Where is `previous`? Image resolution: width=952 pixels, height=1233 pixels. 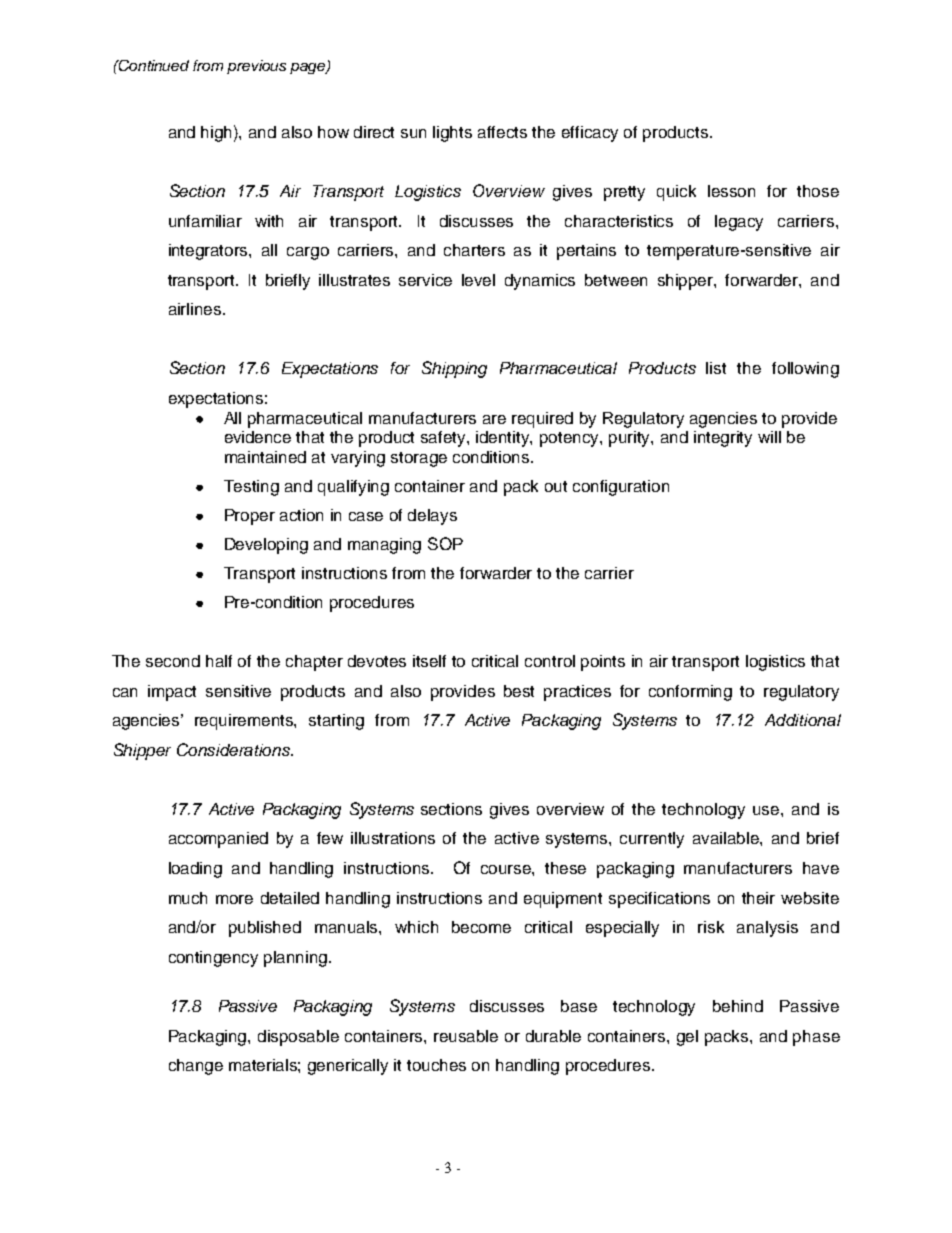 previous is located at coordinates (256, 67).
